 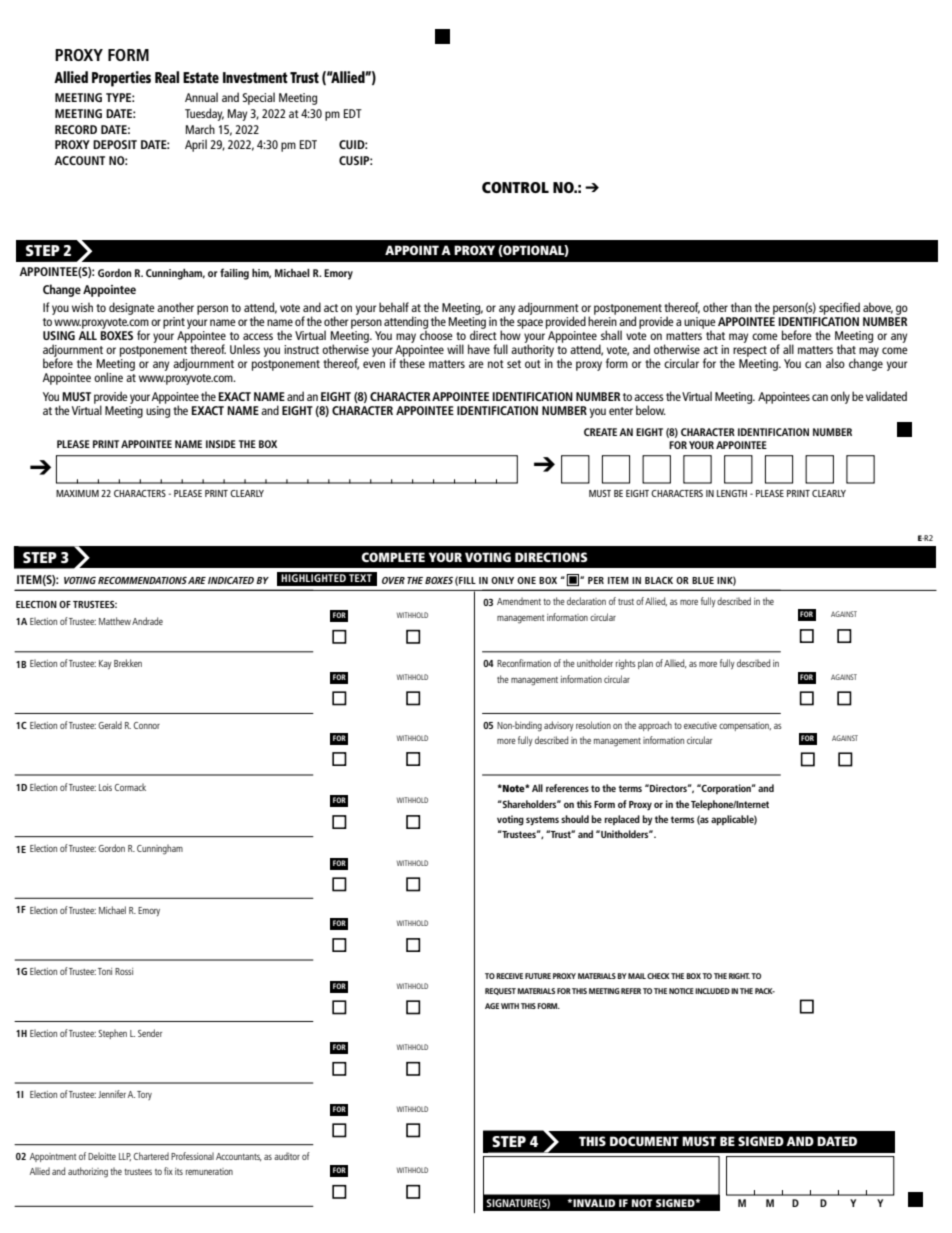 I want to click on BLUE, so click(x=703, y=580).
